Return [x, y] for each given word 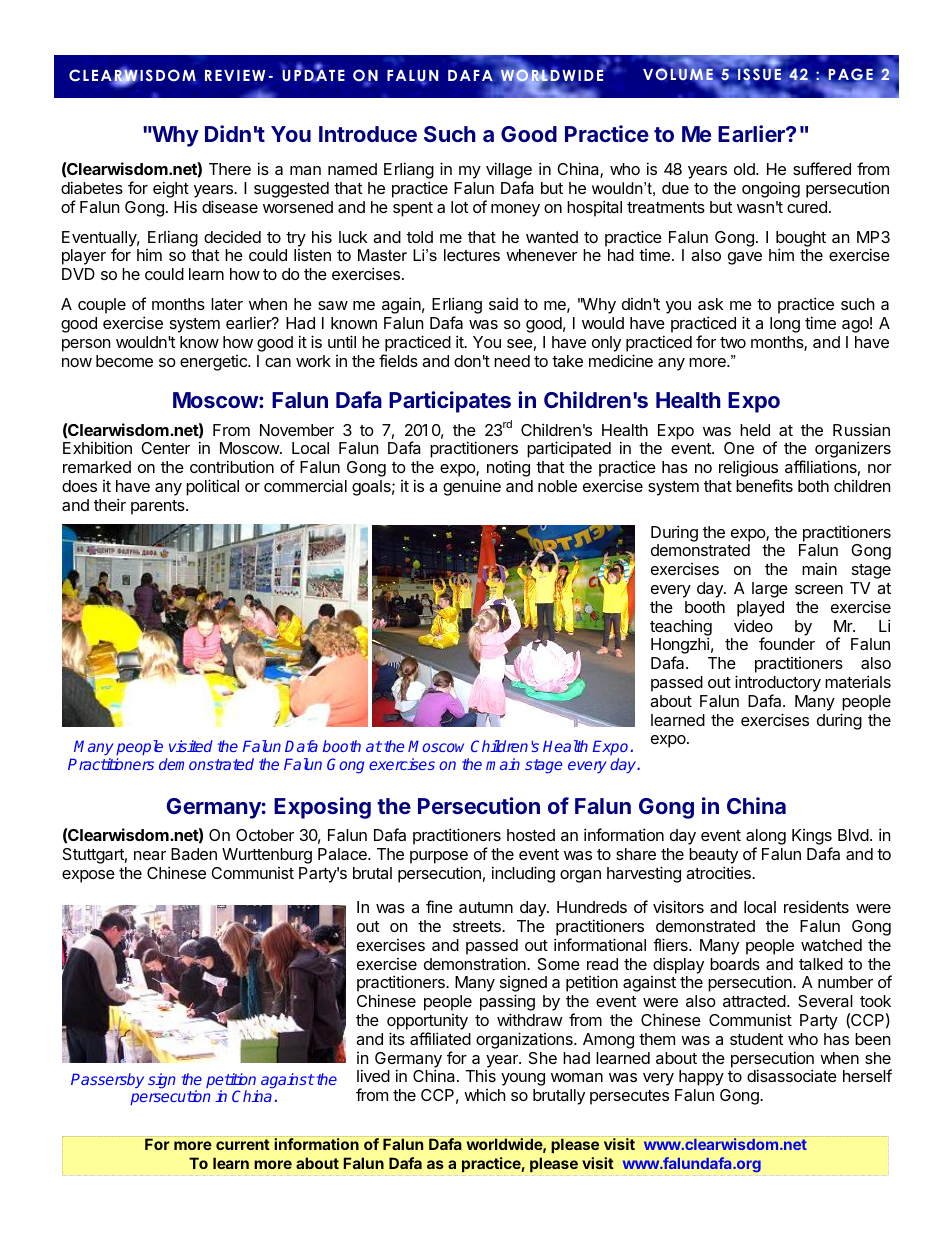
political [212, 487]
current [243, 1144]
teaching [681, 629]
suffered [822, 168]
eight [171, 189]
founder [787, 643]
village [509, 172]
